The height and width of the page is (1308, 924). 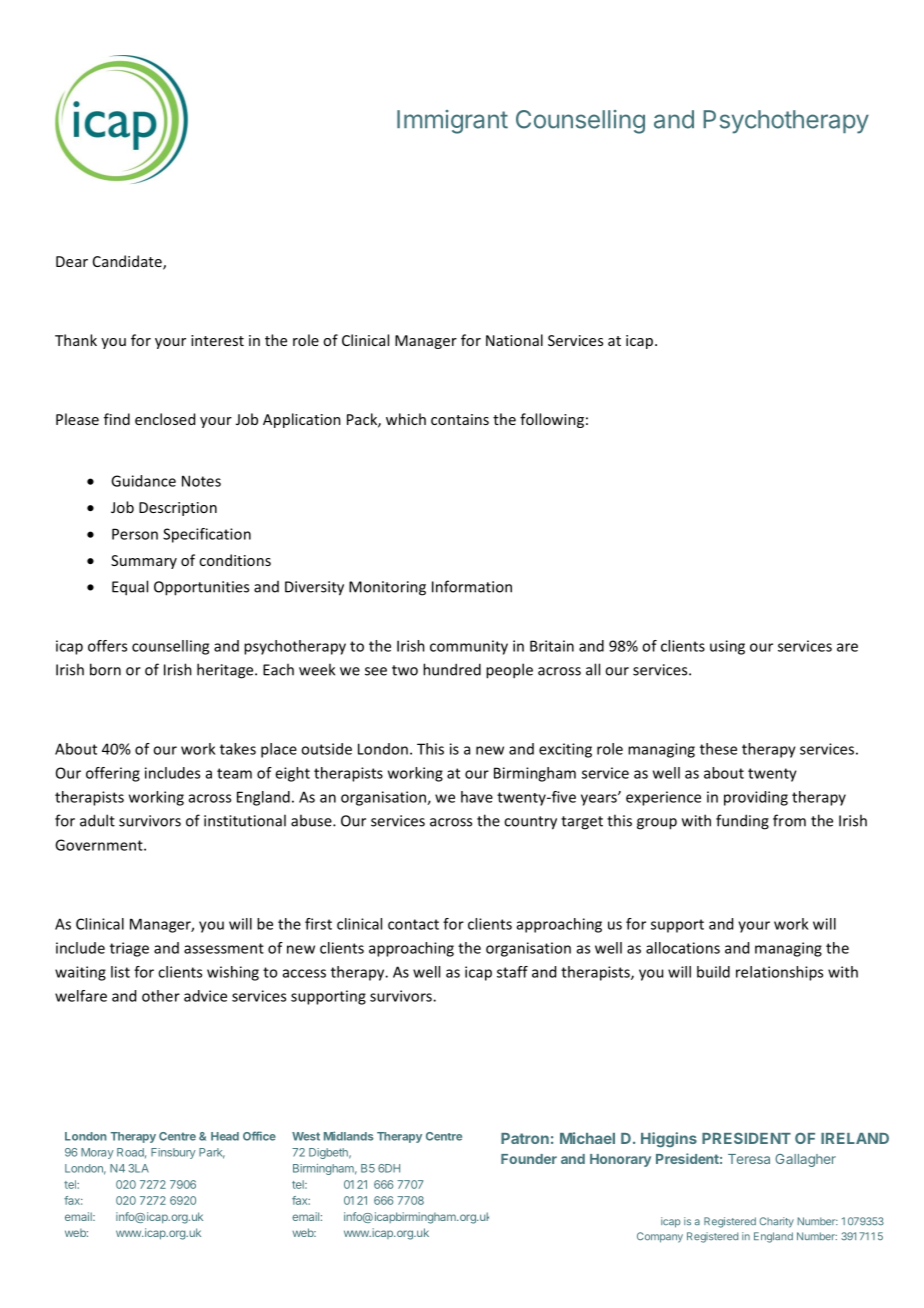 I want to click on using, so click(x=727, y=647).
